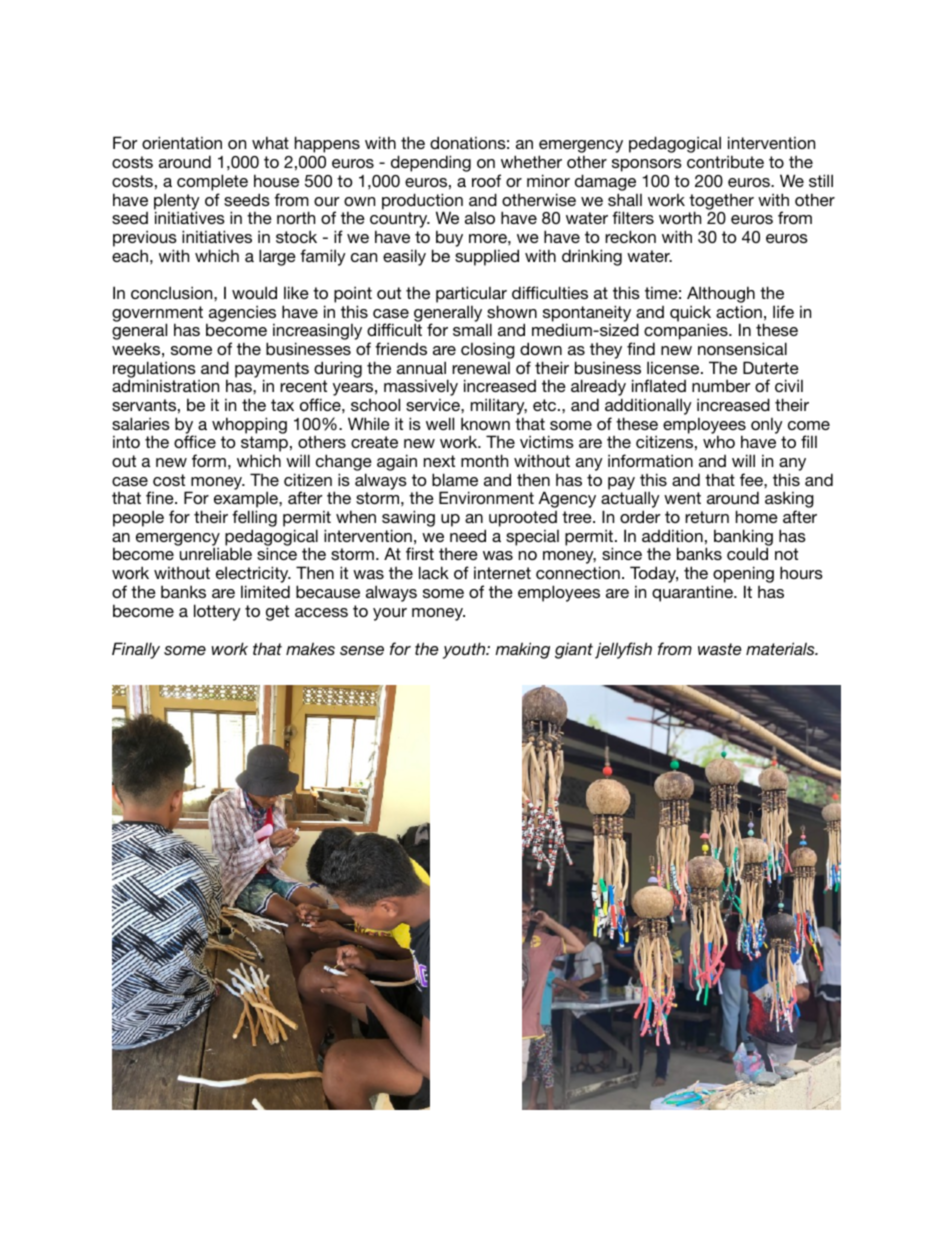  What do you see at coordinates (182, 142) in the document?
I see `orientation` at bounding box center [182, 142].
